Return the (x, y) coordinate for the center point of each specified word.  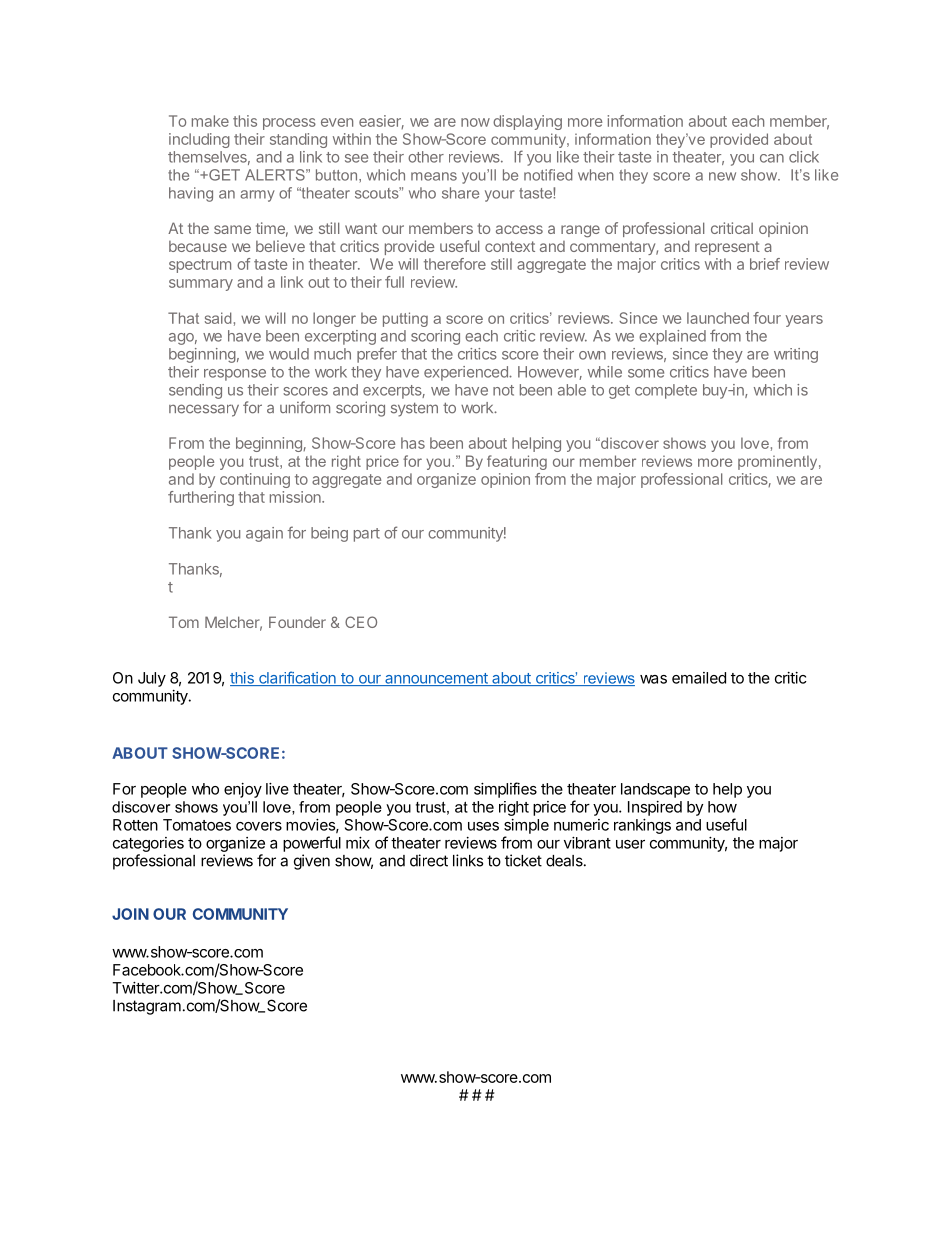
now (475, 122)
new (722, 176)
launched (718, 318)
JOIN (130, 914)
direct (429, 860)
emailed (699, 678)
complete (666, 391)
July (152, 679)
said (218, 318)
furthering (201, 498)
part (367, 535)
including (199, 140)
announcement (436, 679)
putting (405, 319)
